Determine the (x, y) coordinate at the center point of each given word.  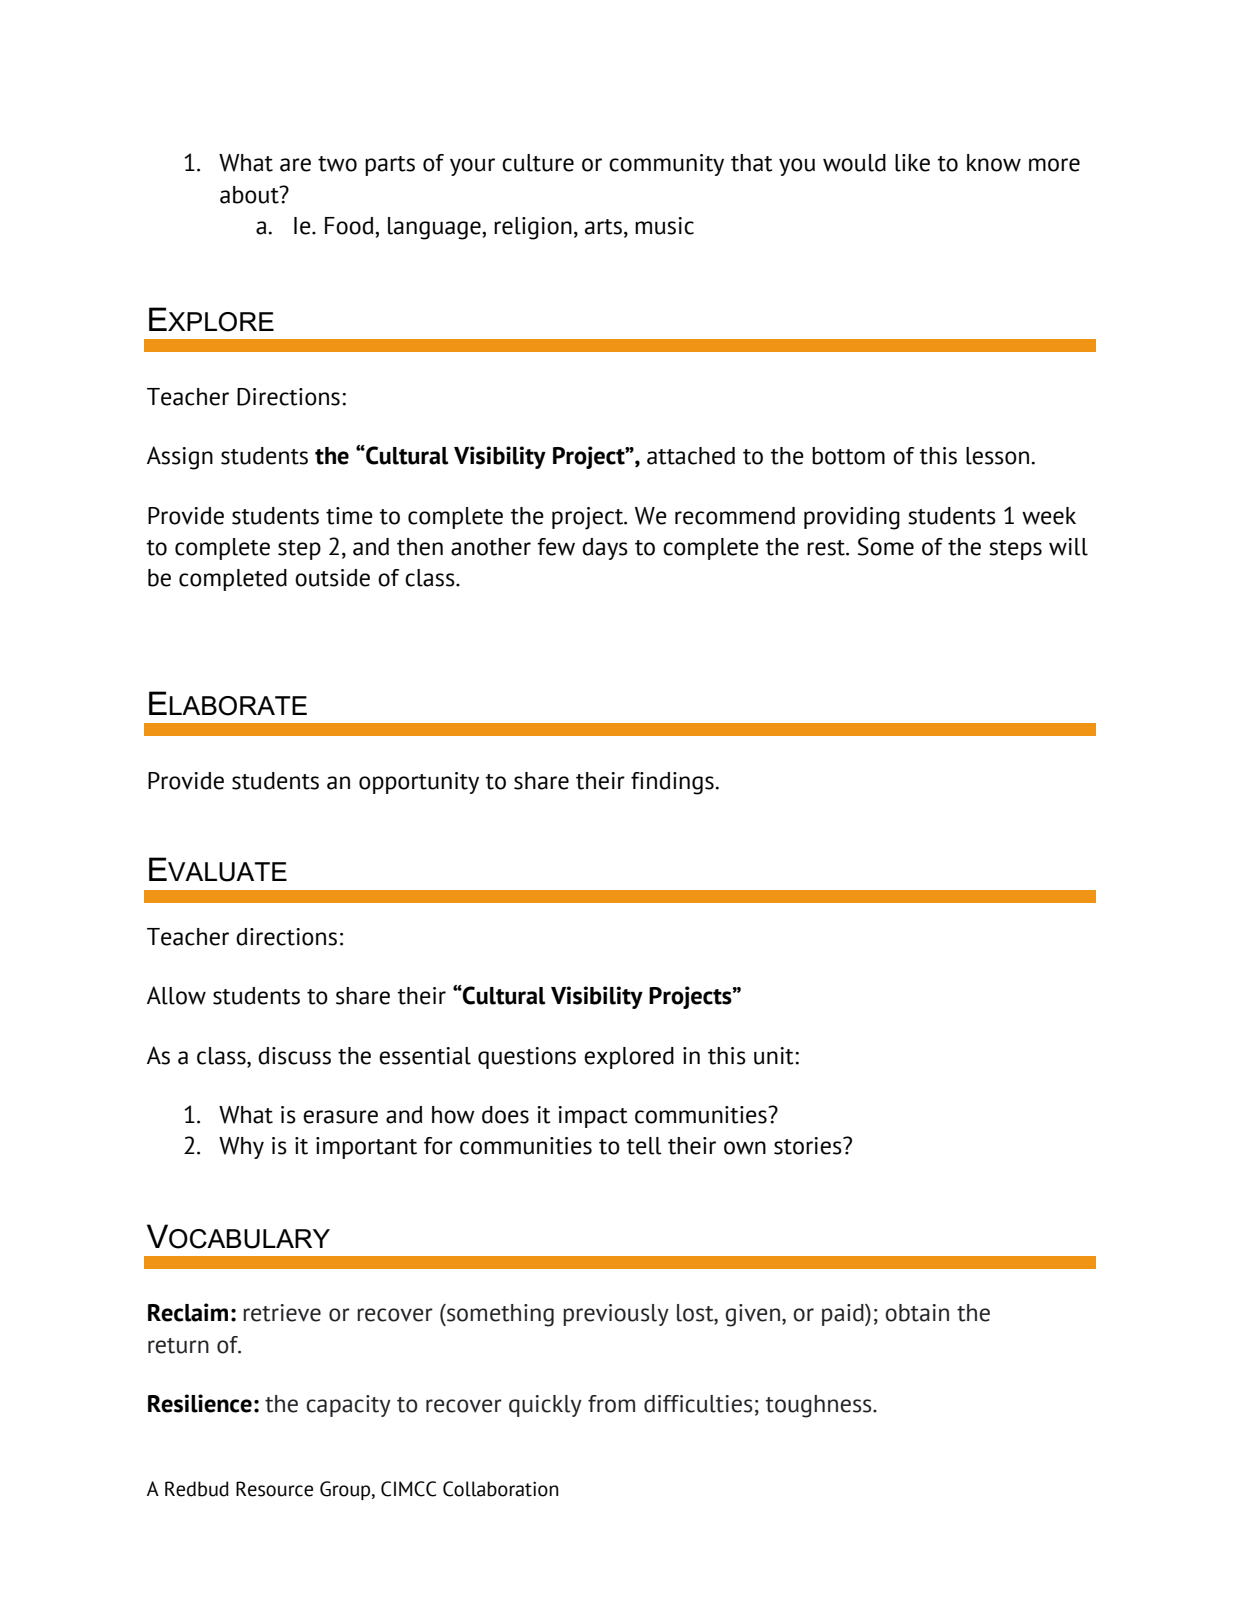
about (250, 195)
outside (332, 578)
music (664, 226)
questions (527, 1058)
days (605, 549)
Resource (274, 1489)
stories (809, 1146)
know (994, 163)
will (1068, 547)
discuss (294, 1056)
